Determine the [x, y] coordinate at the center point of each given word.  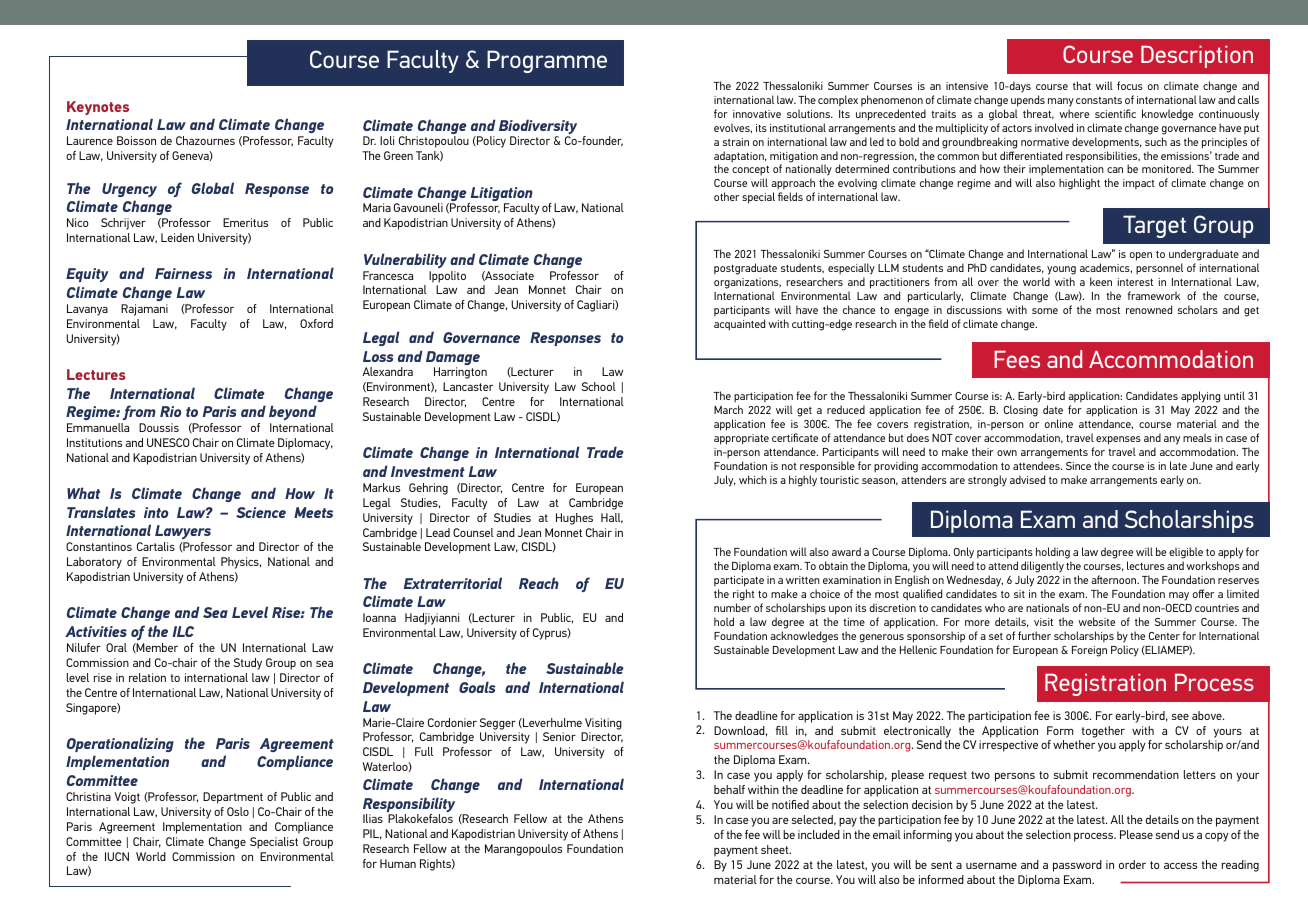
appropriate [741, 439]
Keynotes [98, 108]
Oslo [238, 811]
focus [1130, 85]
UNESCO [168, 442]
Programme [547, 61]
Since [1078, 466]
